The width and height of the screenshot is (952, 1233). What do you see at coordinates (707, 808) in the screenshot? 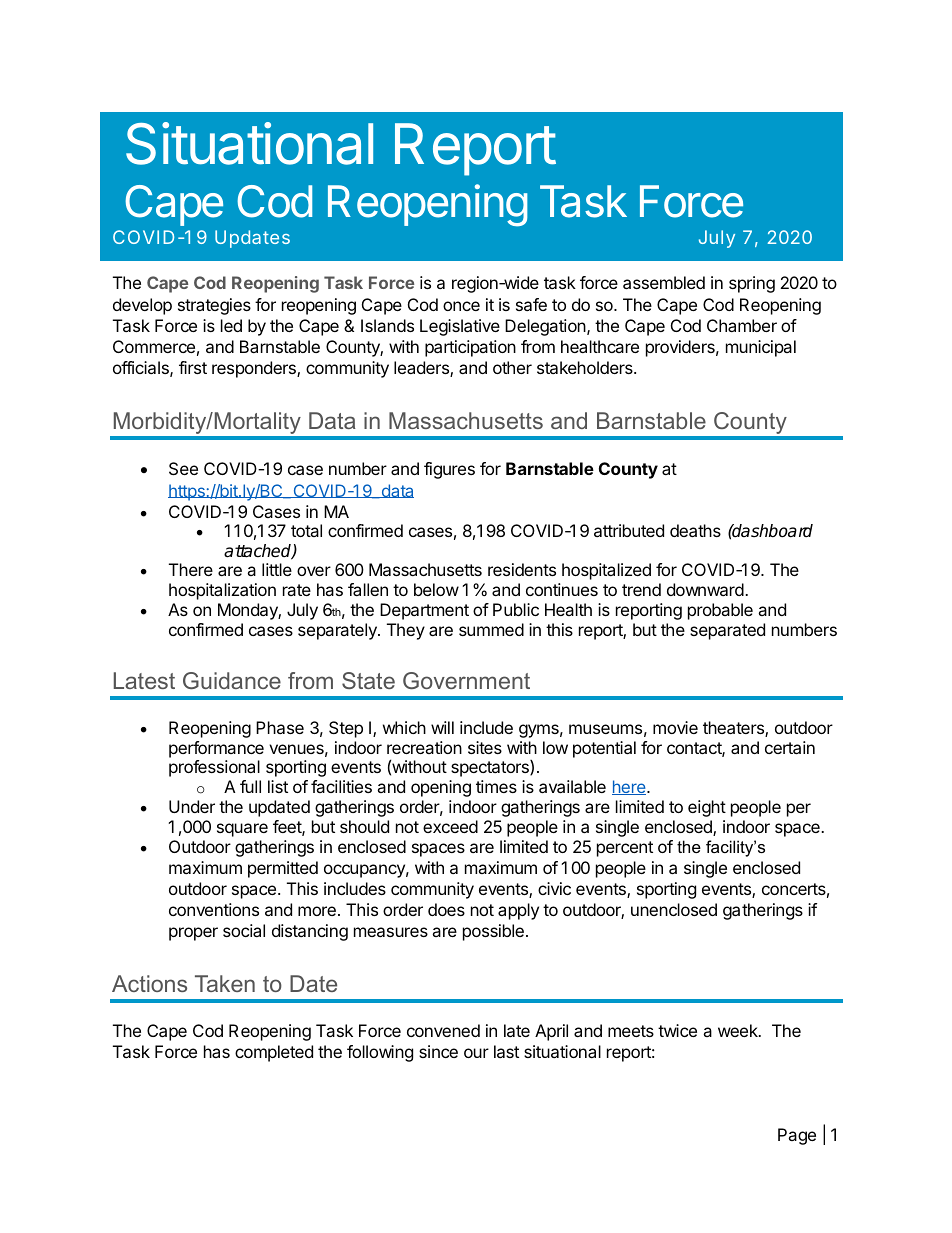
I see `eight` at bounding box center [707, 808].
